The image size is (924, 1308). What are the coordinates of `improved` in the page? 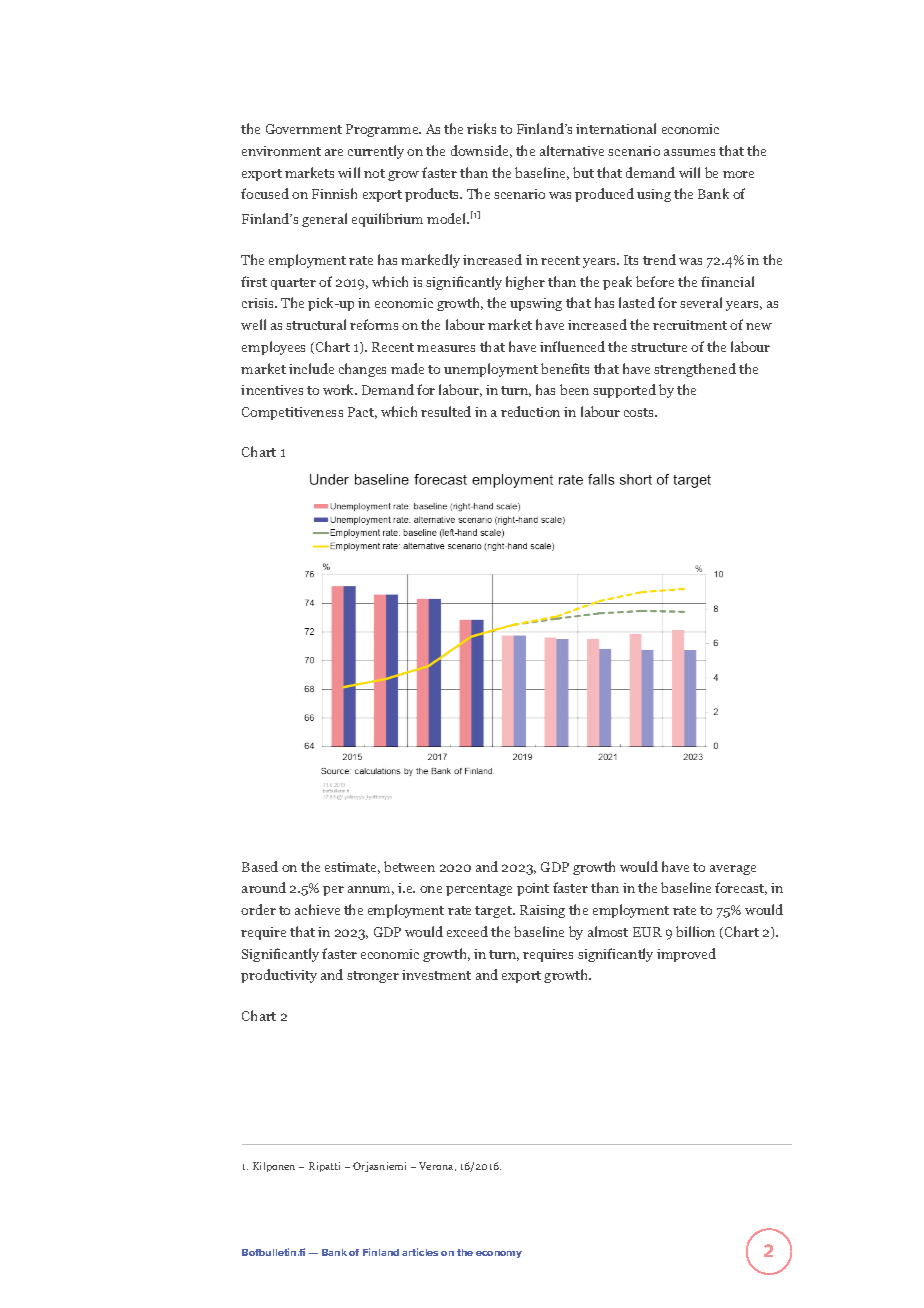 It's located at (686, 955).
